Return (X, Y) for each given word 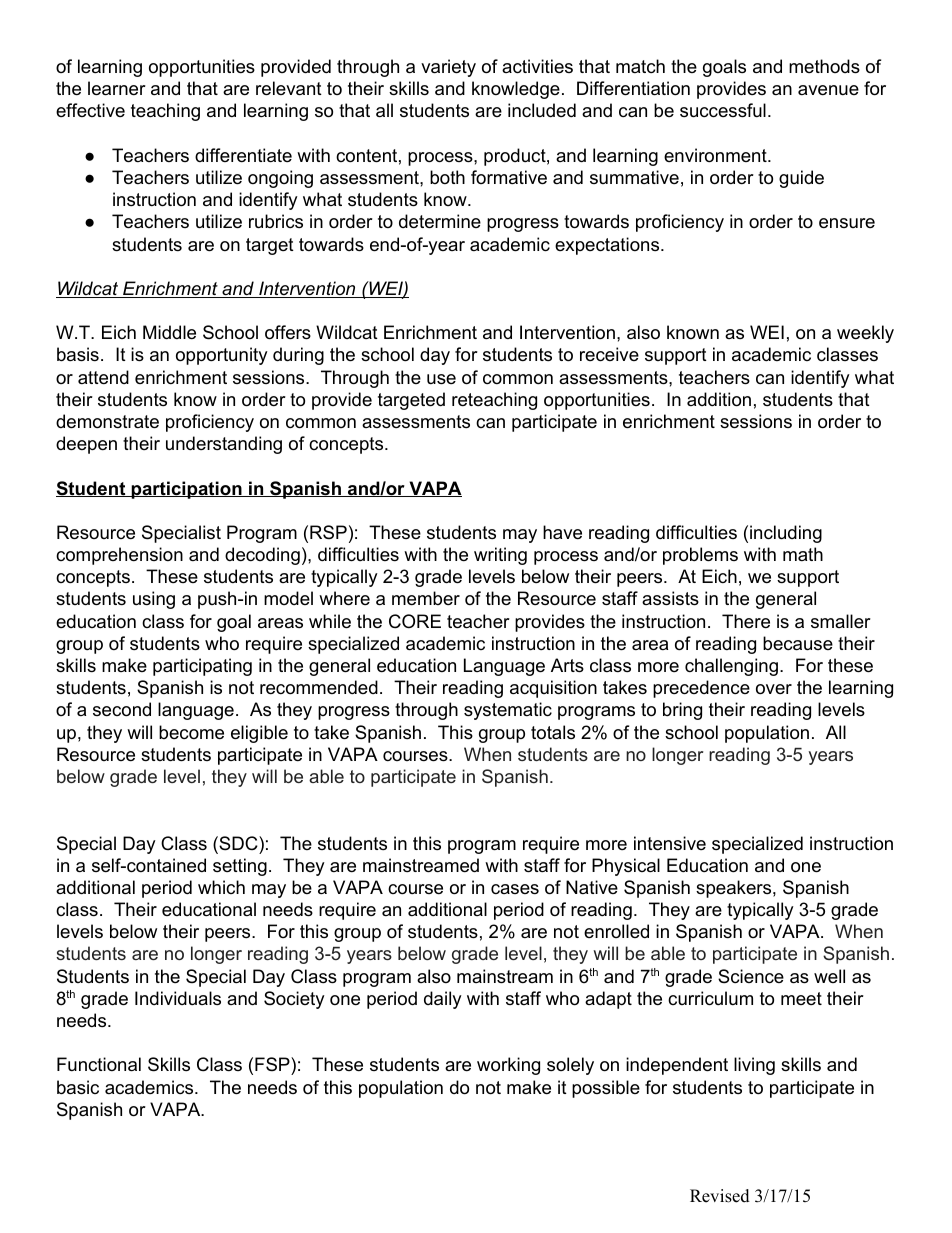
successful (723, 110)
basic (78, 1087)
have (562, 532)
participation (186, 490)
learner (117, 88)
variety (448, 68)
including (786, 534)
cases (515, 889)
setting (240, 867)
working (508, 1066)
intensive (670, 843)
